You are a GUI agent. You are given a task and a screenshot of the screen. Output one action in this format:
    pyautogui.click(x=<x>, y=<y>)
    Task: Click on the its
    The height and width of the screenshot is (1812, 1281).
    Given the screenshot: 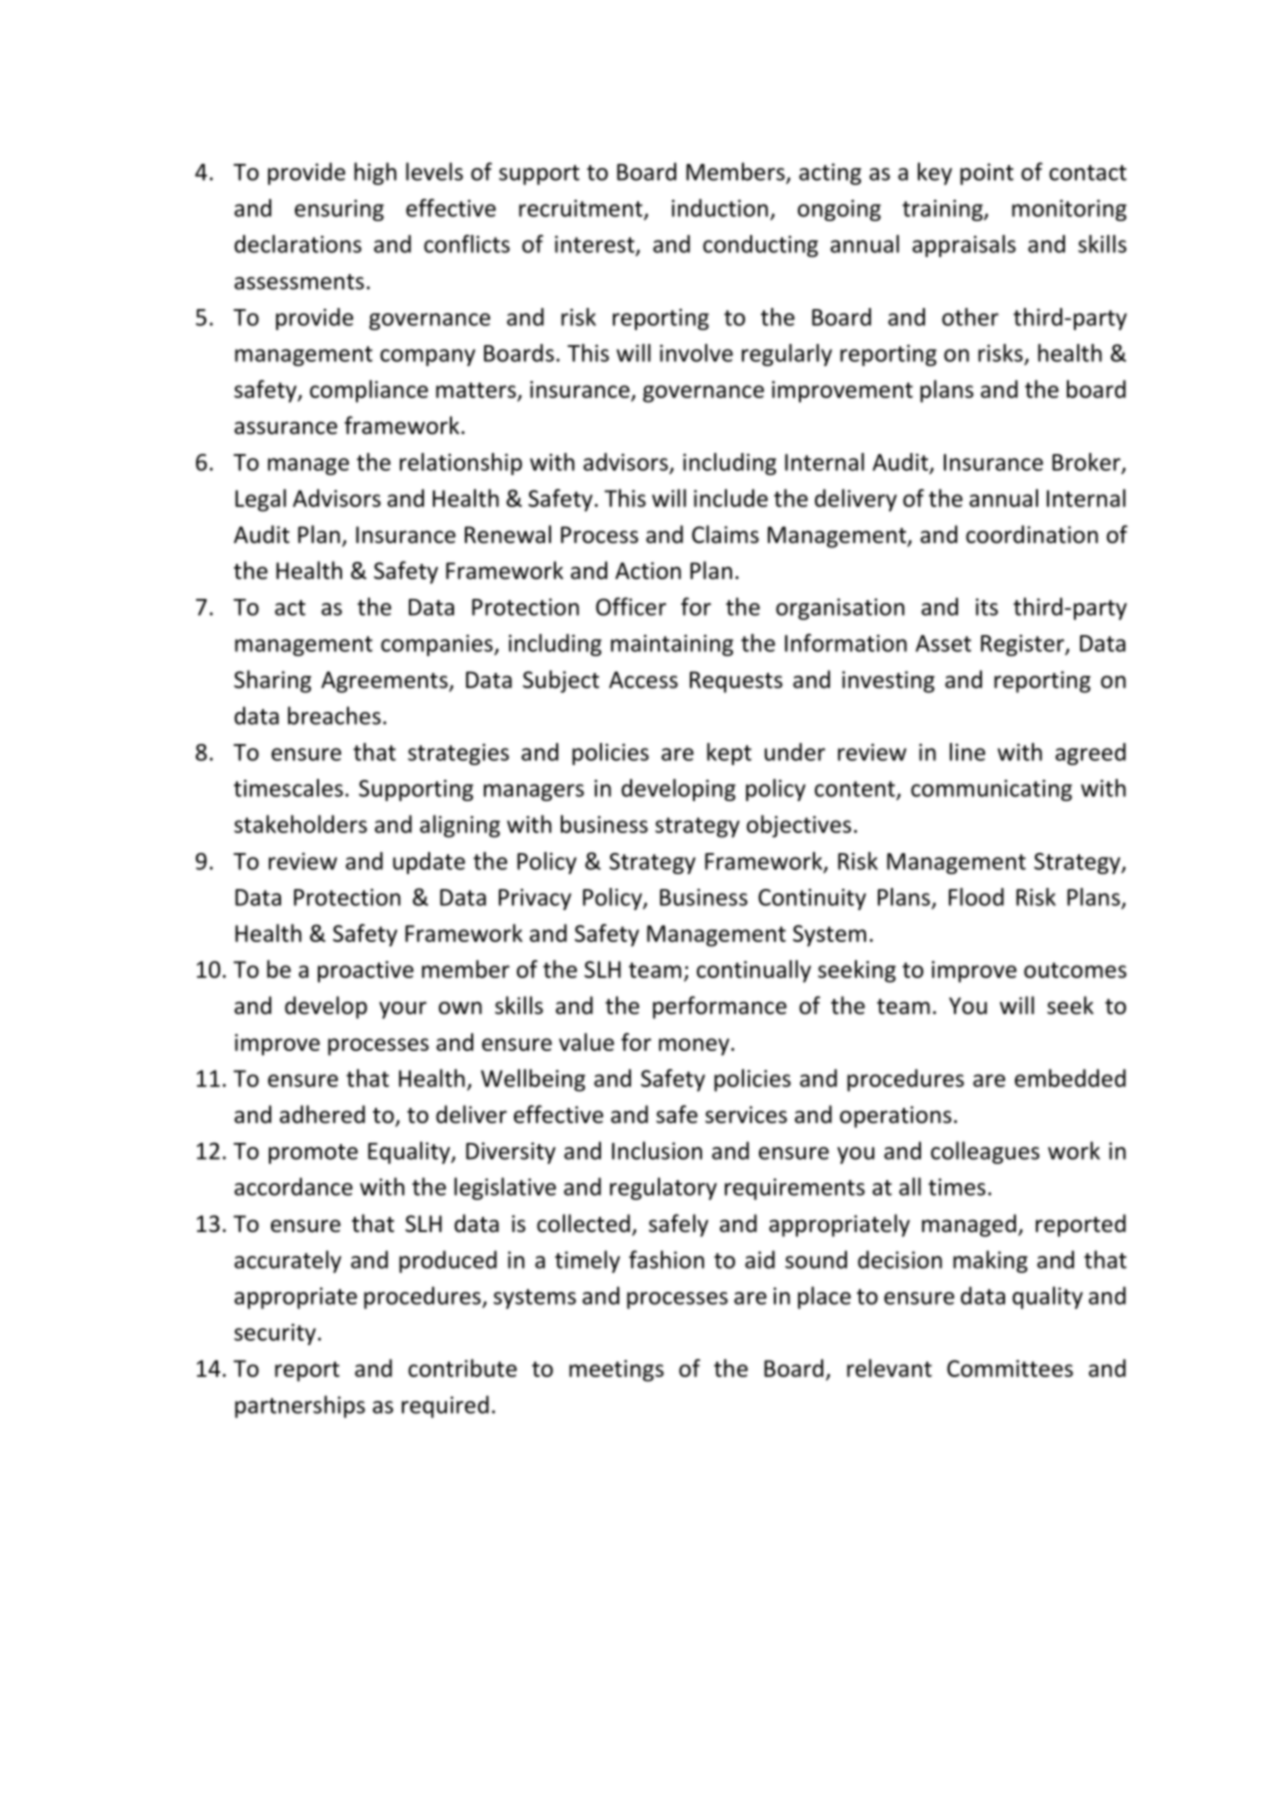 What is the action you would take?
    pyautogui.click(x=987, y=607)
